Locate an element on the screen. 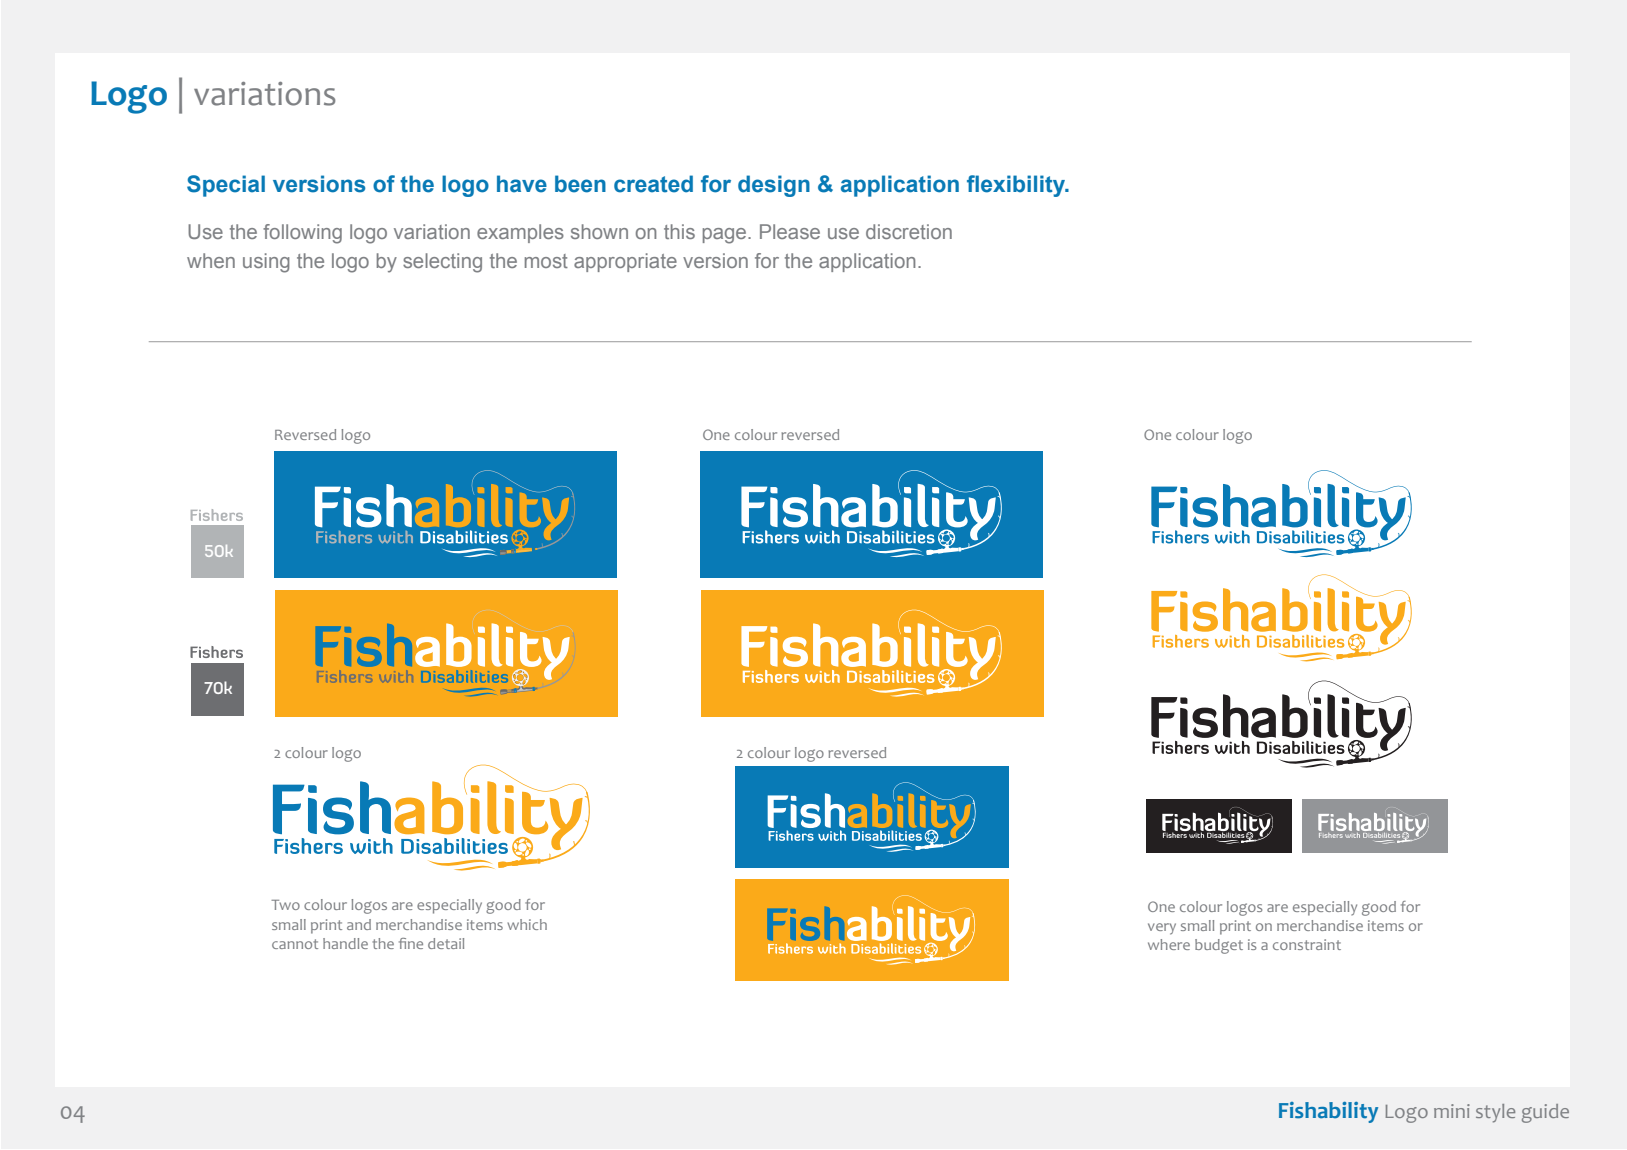 This screenshot has height=1150, width=1627. following is located at coordinates (302, 234).
